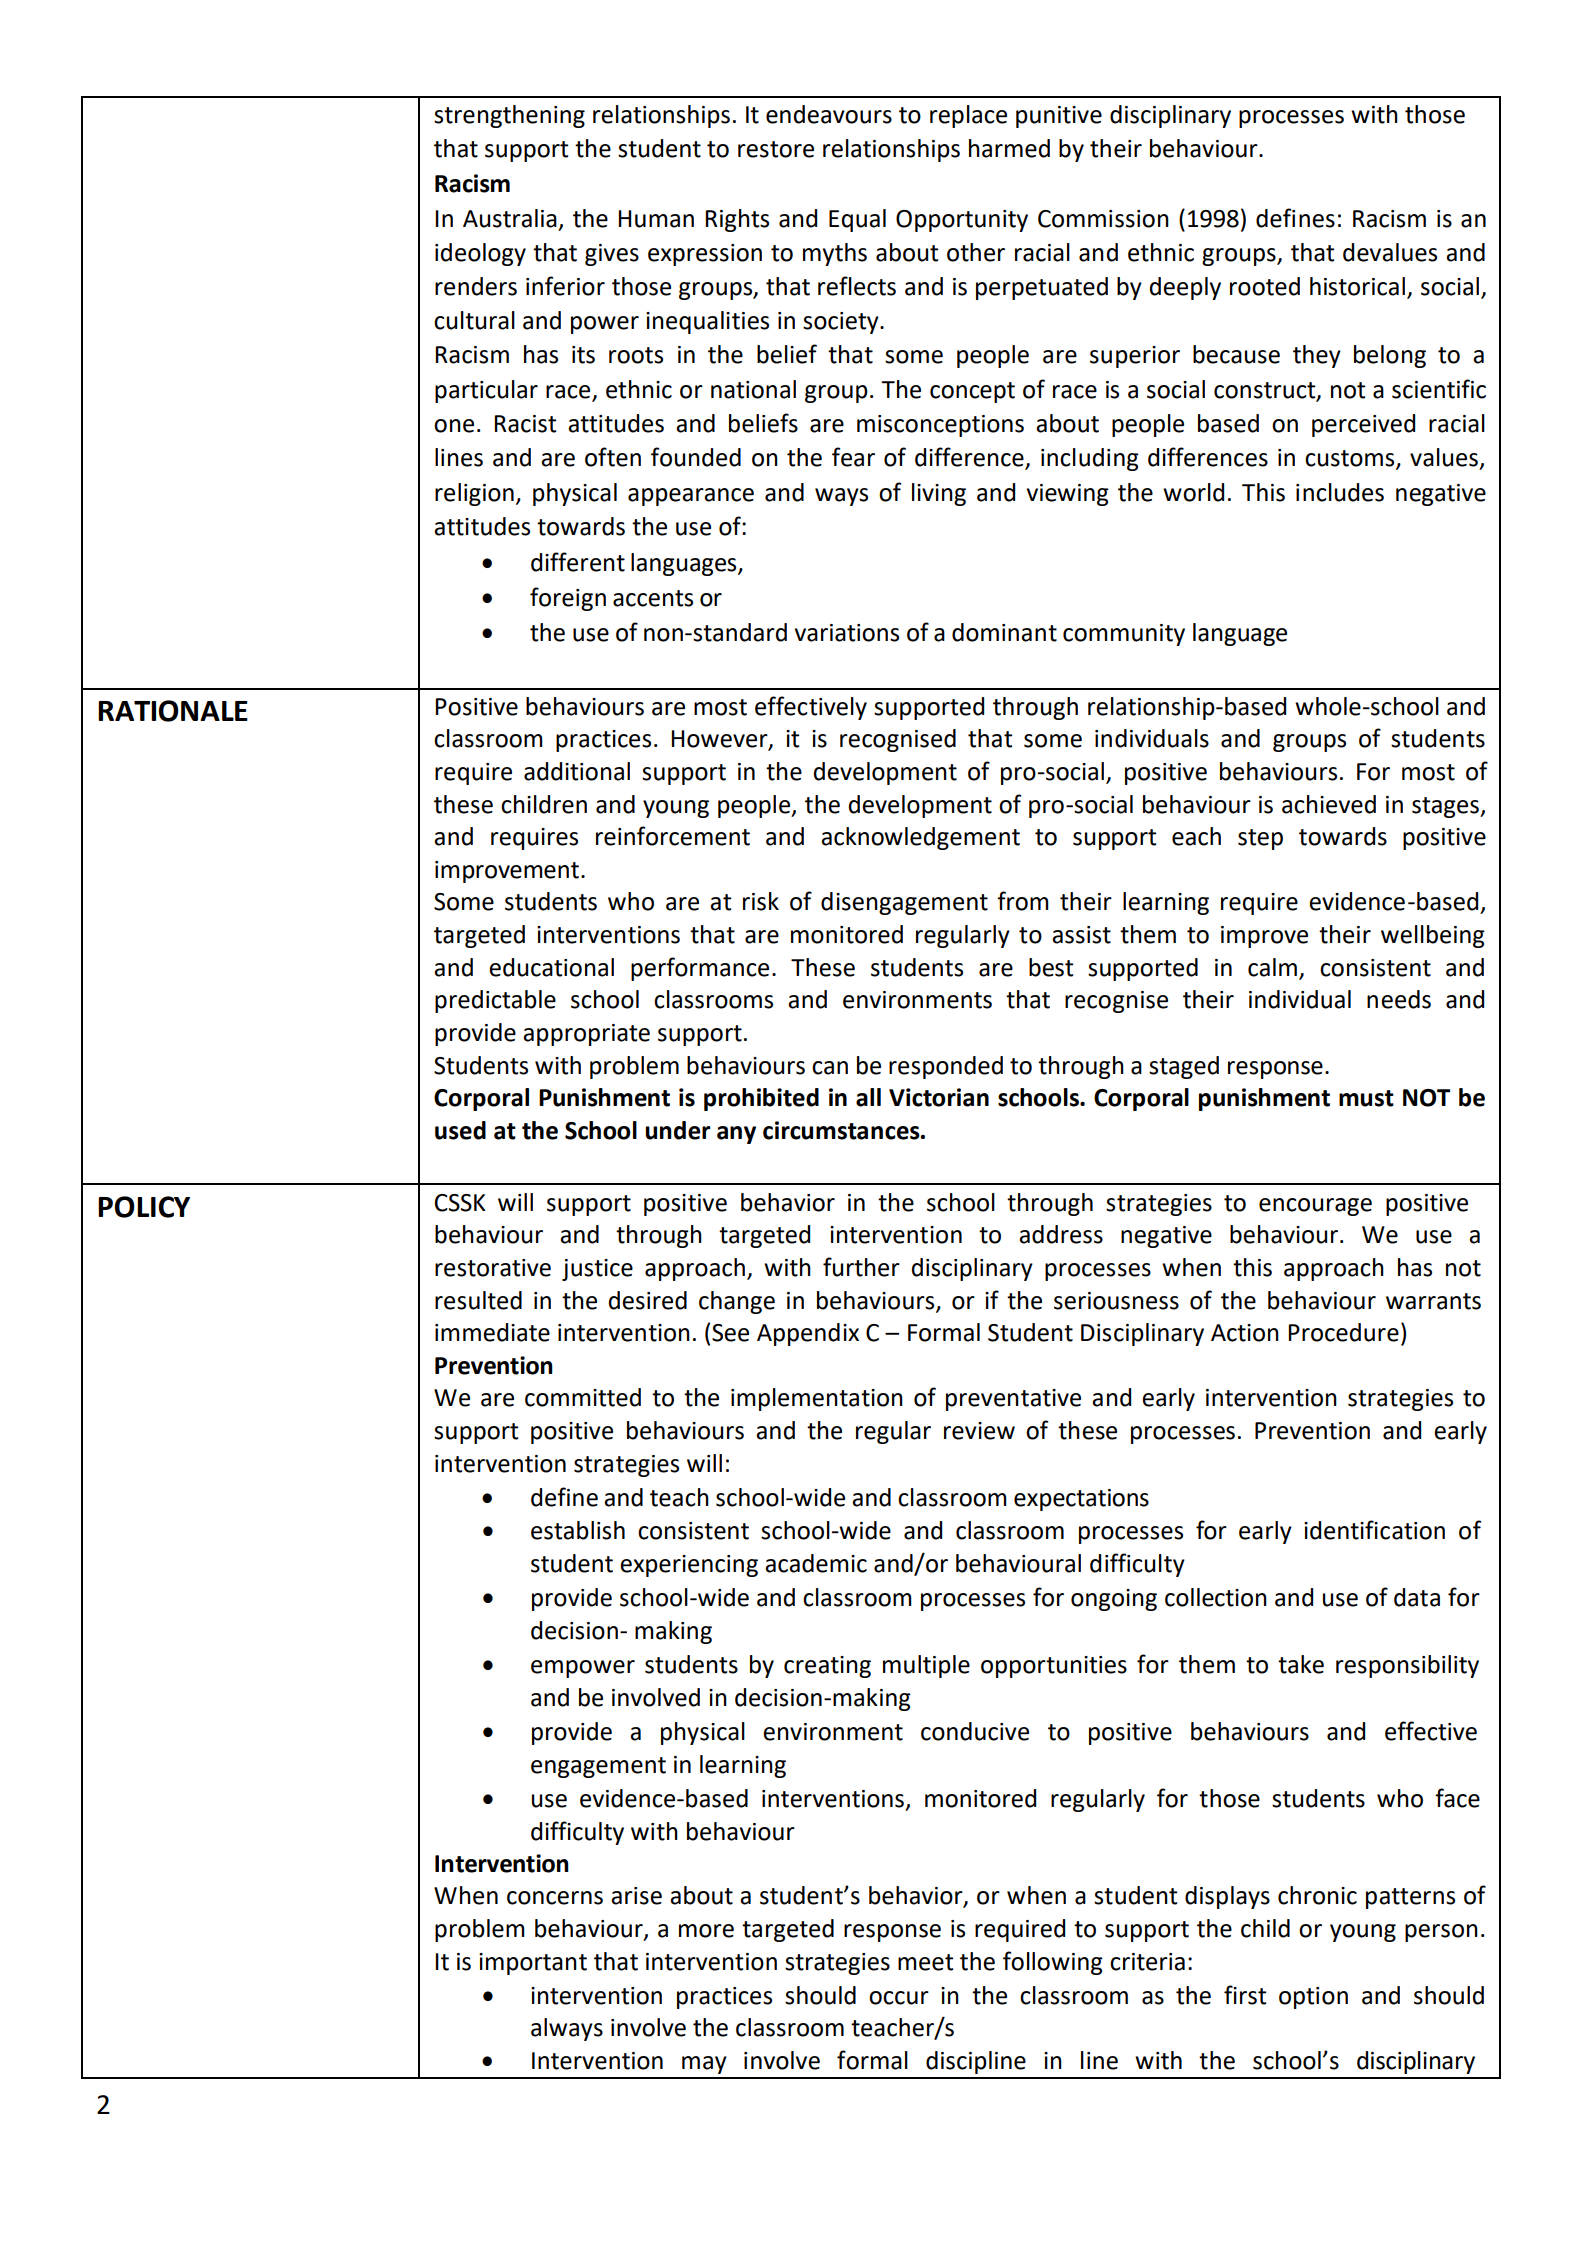 The width and height of the screenshot is (1588, 2248). What do you see at coordinates (578, 1530) in the screenshot?
I see `establish` at bounding box center [578, 1530].
